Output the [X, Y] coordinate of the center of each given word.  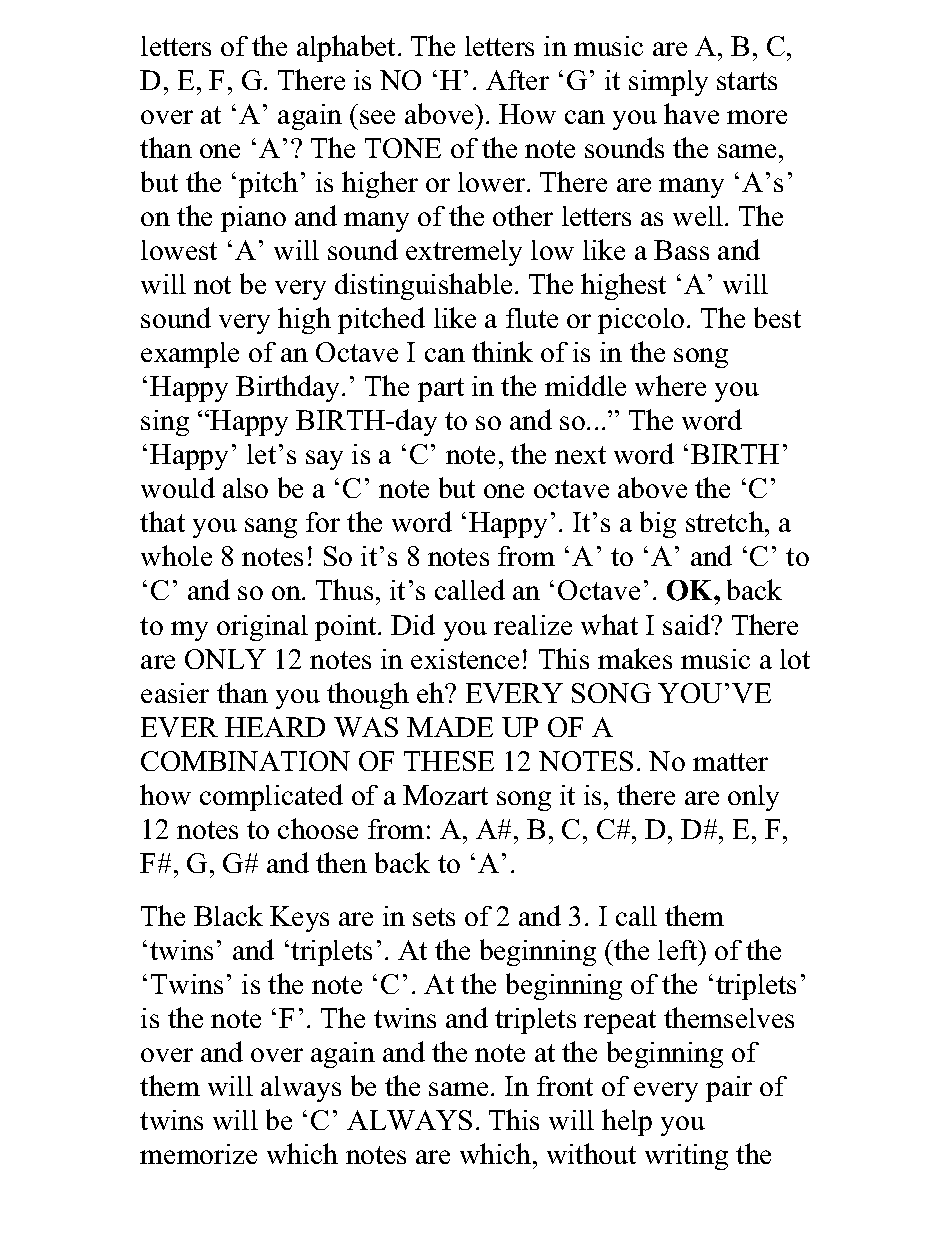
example [190, 355]
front [565, 1086]
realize [533, 625]
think [502, 351]
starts [747, 81]
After [517, 80]
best [777, 317]
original [262, 628]
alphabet [348, 48]
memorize [198, 1154]
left [679, 950]
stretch [726, 521]
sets [434, 917]
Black [228, 915]
